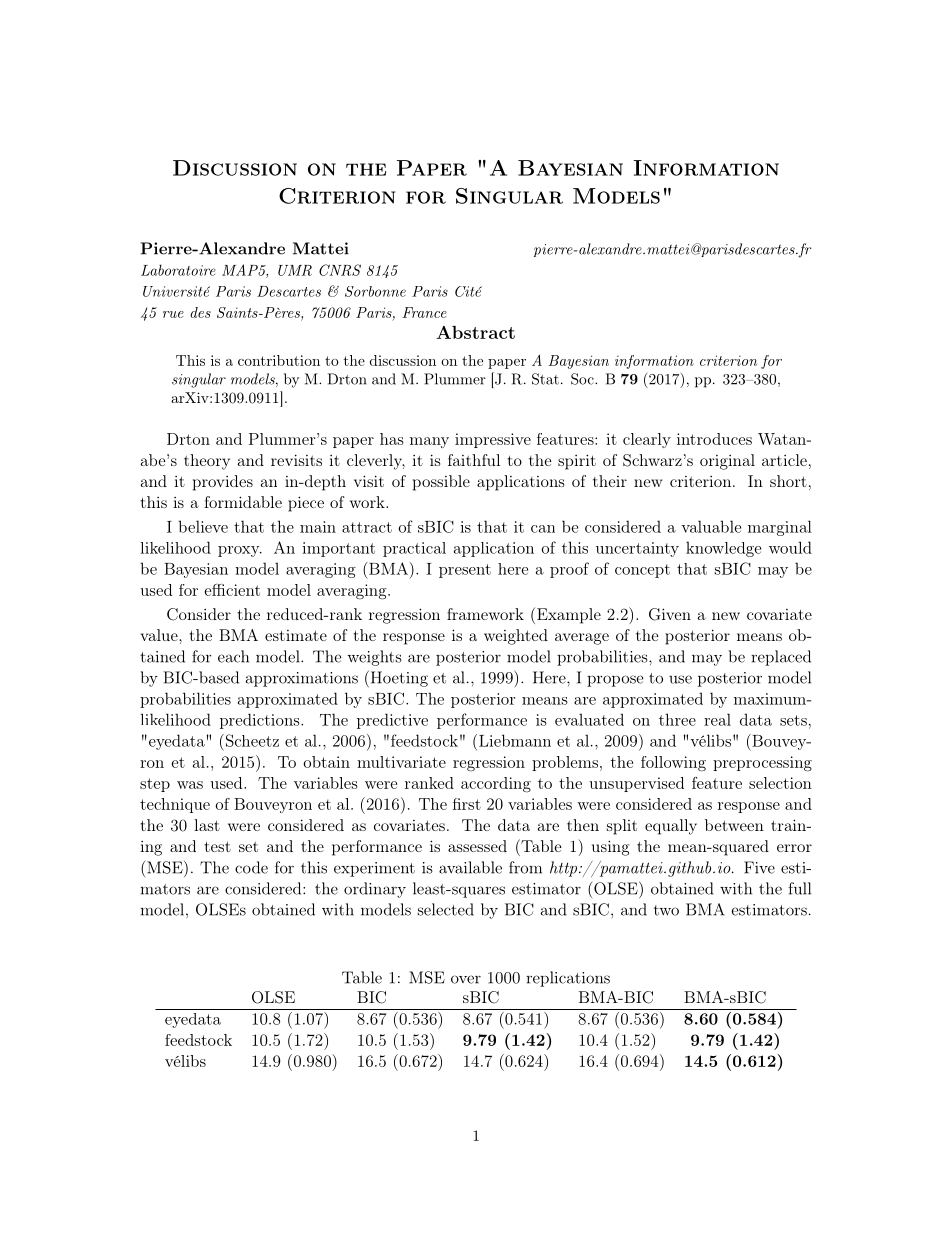 The height and width of the image is (1233, 952). Describe the element at coordinates (670, 614) in the image. I see `Given` at that location.
